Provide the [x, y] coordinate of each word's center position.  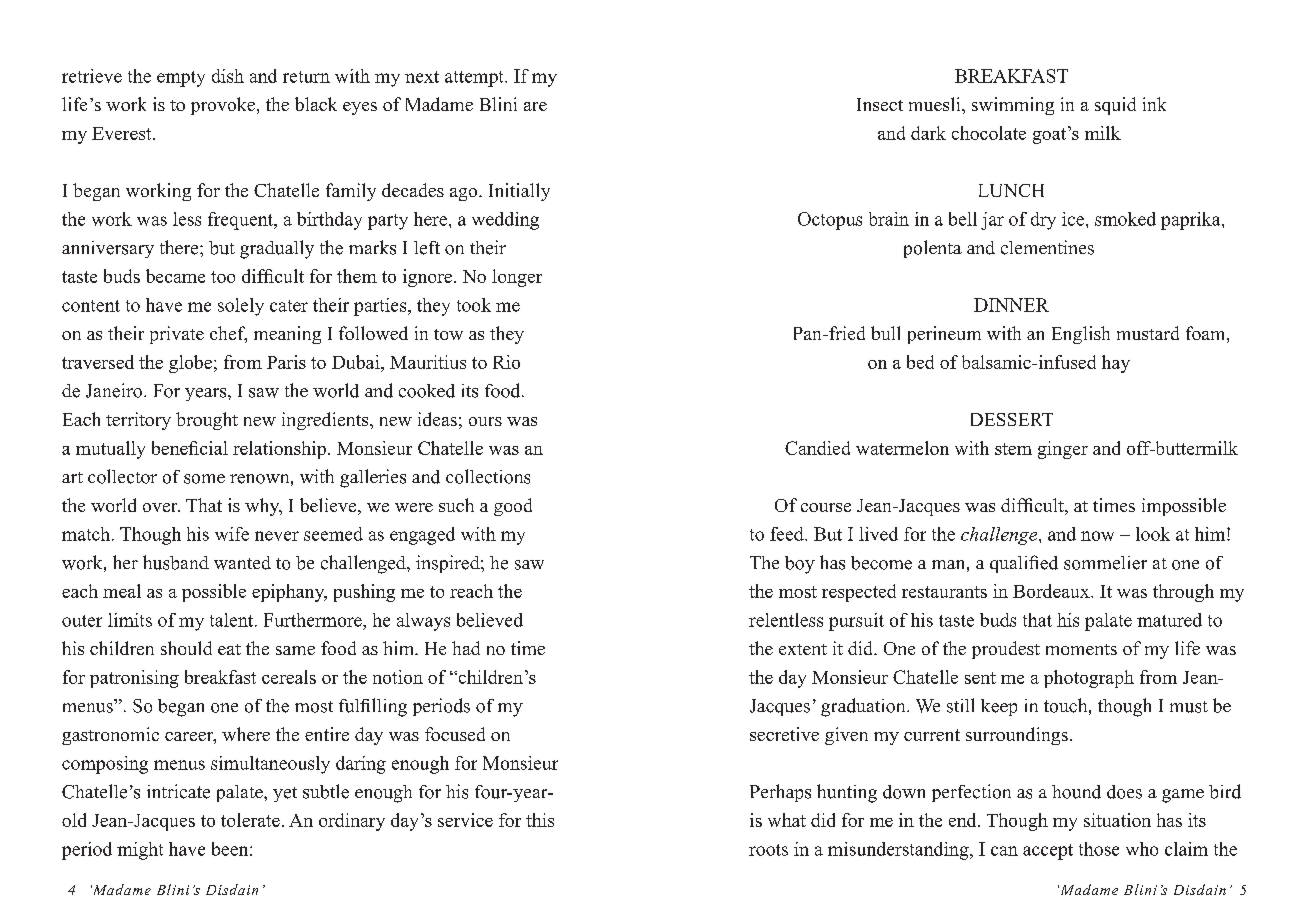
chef [228, 334]
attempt [475, 79]
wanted [242, 563]
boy [800, 565]
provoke [223, 106]
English [1081, 335]
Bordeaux [1052, 591]
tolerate [250, 820]
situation [1117, 820]
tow [448, 334]
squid [1115, 106]
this [540, 820]
